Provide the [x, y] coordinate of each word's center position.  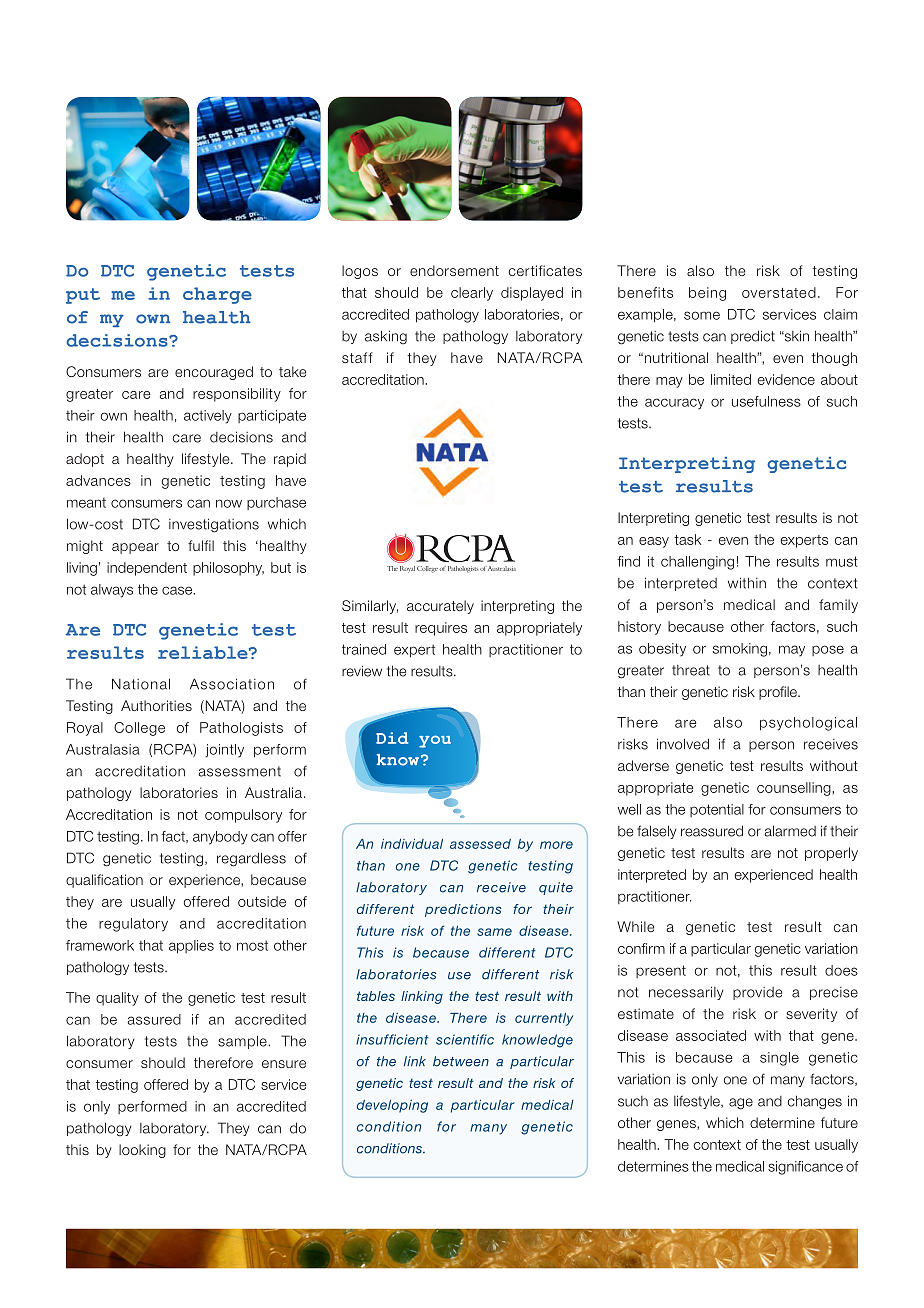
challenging [697, 563]
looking [142, 1151]
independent [147, 569]
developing [392, 1106]
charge [217, 295]
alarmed [790, 831]
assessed [480, 844]
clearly [472, 294]
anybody [220, 838]
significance [805, 1168]
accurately [440, 607]
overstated [779, 292]
